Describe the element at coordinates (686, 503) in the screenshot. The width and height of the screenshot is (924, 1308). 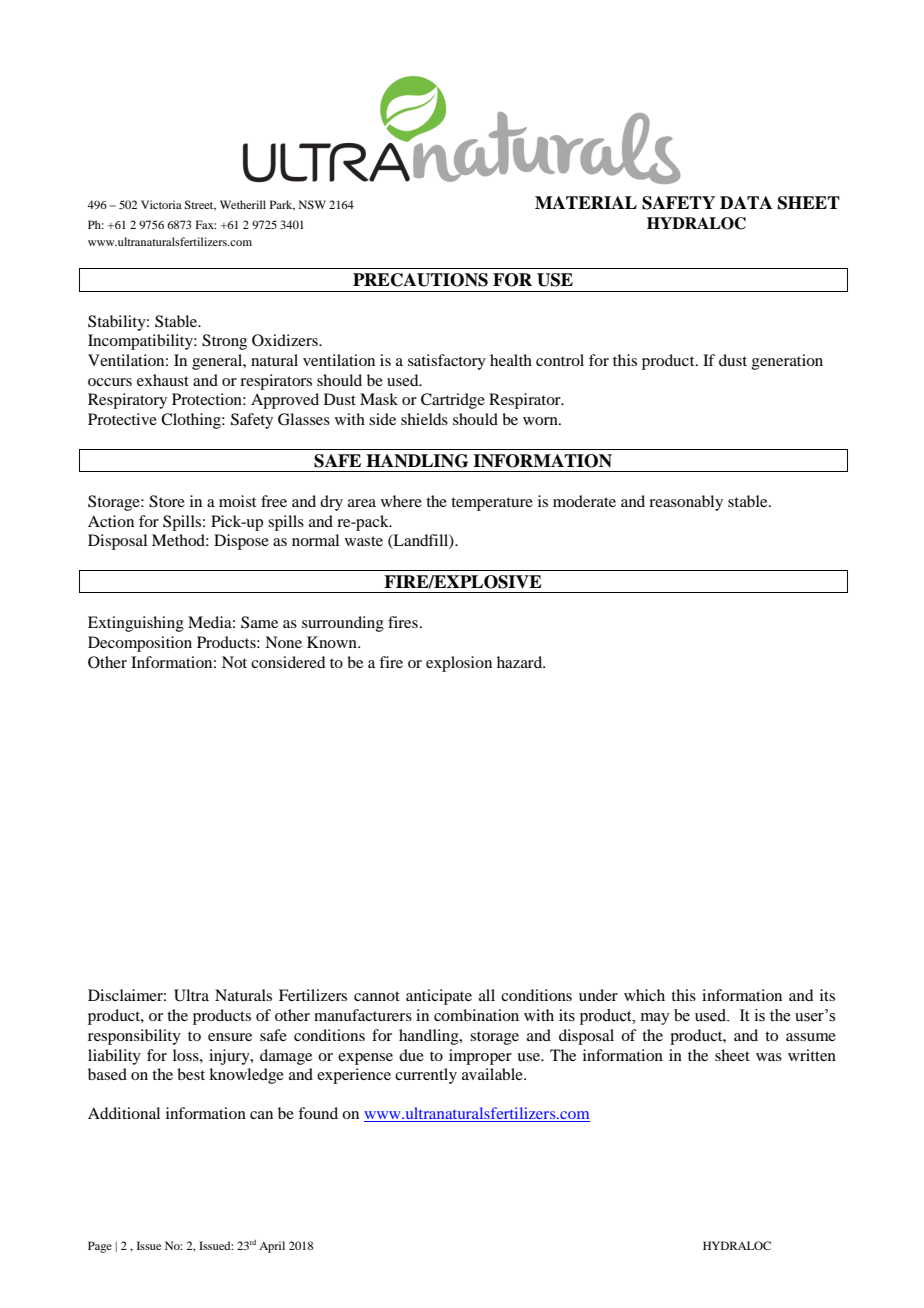
I see `reasonably` at that location.
